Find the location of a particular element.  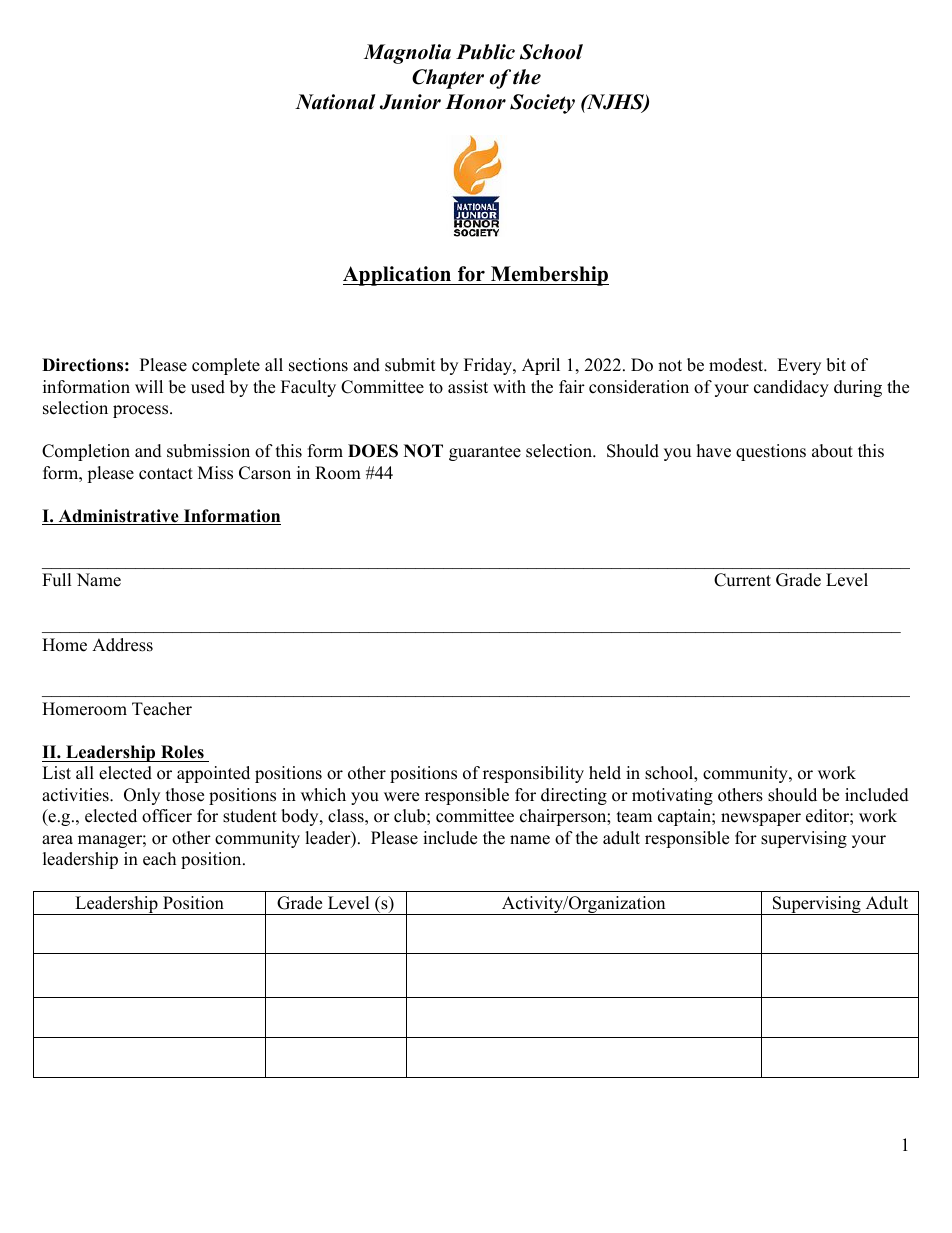

National is located at coordinates (335, 102).
